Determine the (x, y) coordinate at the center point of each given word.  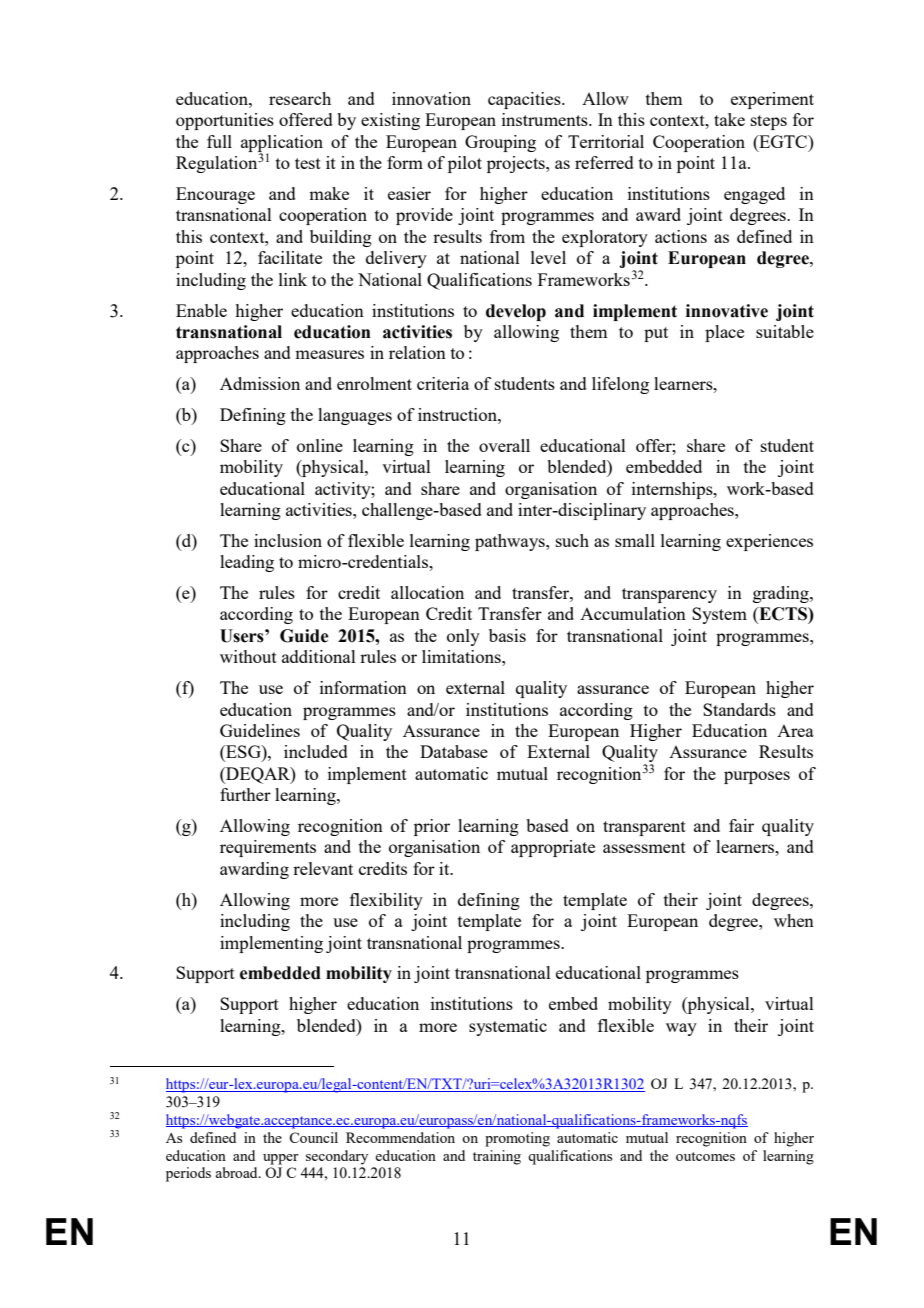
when (794, 920)
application (282, 144)
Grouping (500, 143)
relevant (323, 868)
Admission (260, 383)
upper (281, 1159)
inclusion (288, 540)
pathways (511, 542)
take (729, 119)
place (724, 333)
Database (454, 751)
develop (516, 312)
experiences (769, 542)
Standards (739, 709)
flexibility (386, 901)
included (316, 751)
